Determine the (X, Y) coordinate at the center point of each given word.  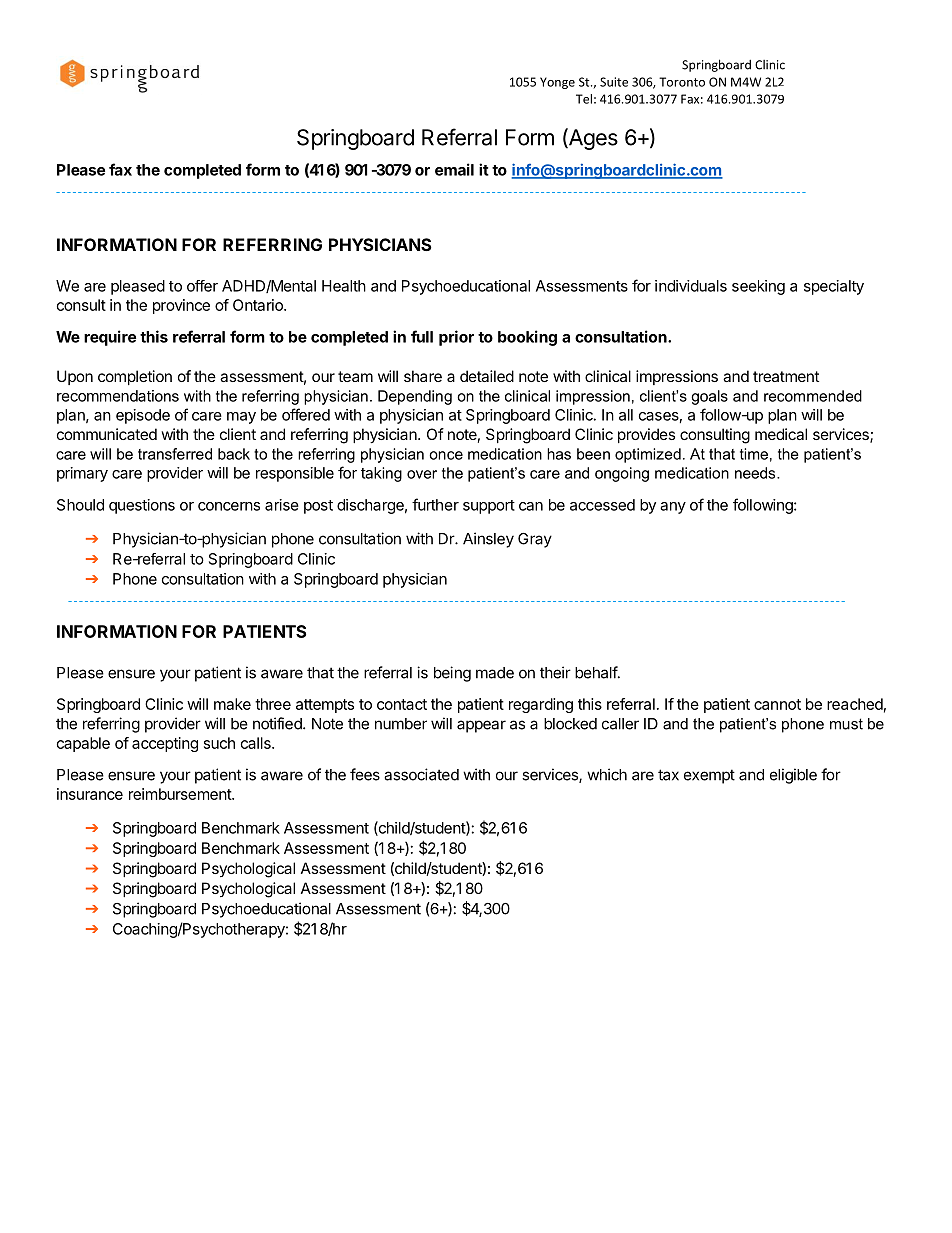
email (454, 169)
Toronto (682, 82)
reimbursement (181, 794)
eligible (793, 776)
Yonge (557, 83)
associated (421, 774)
